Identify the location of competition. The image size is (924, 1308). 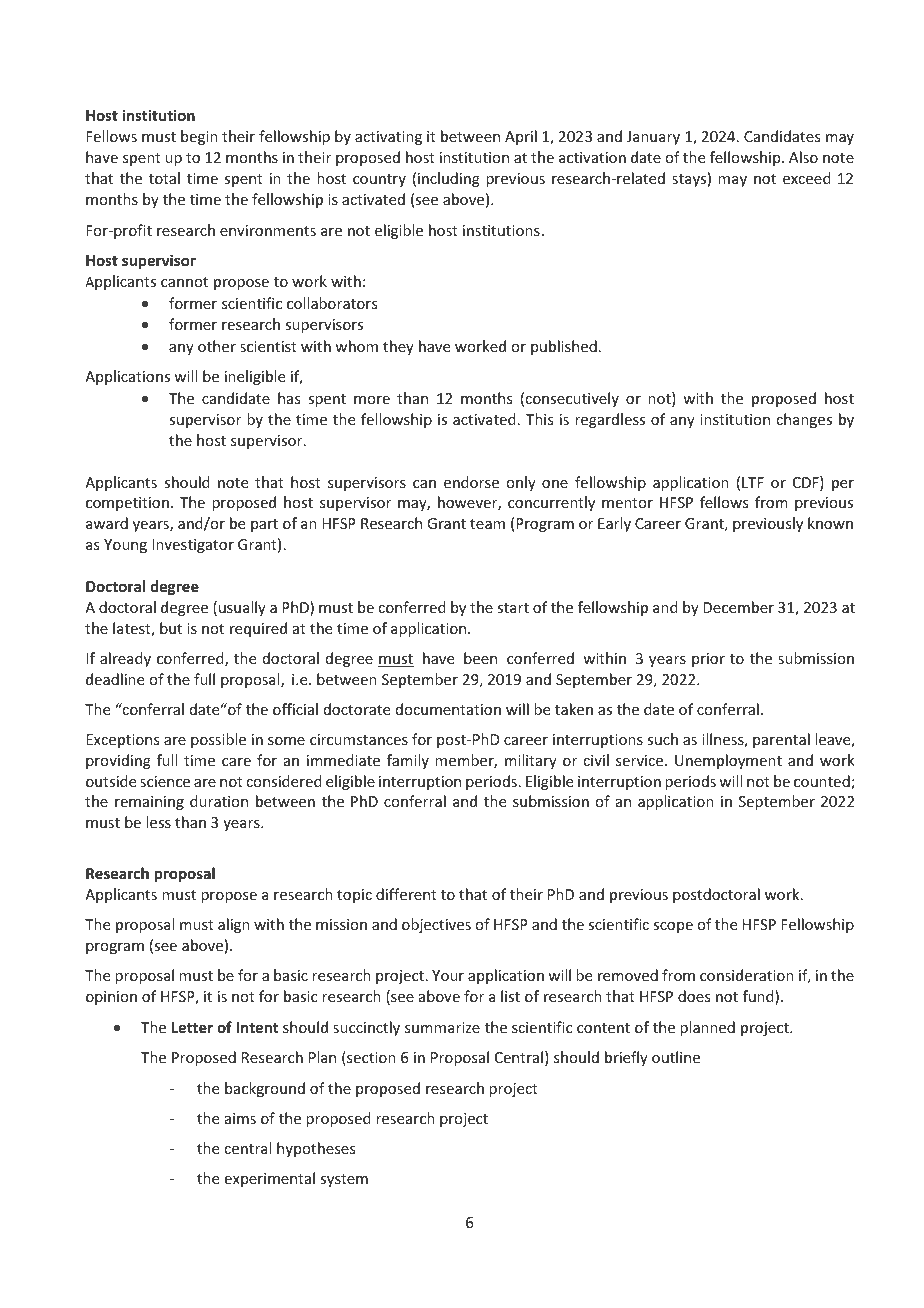
(127, 504).
